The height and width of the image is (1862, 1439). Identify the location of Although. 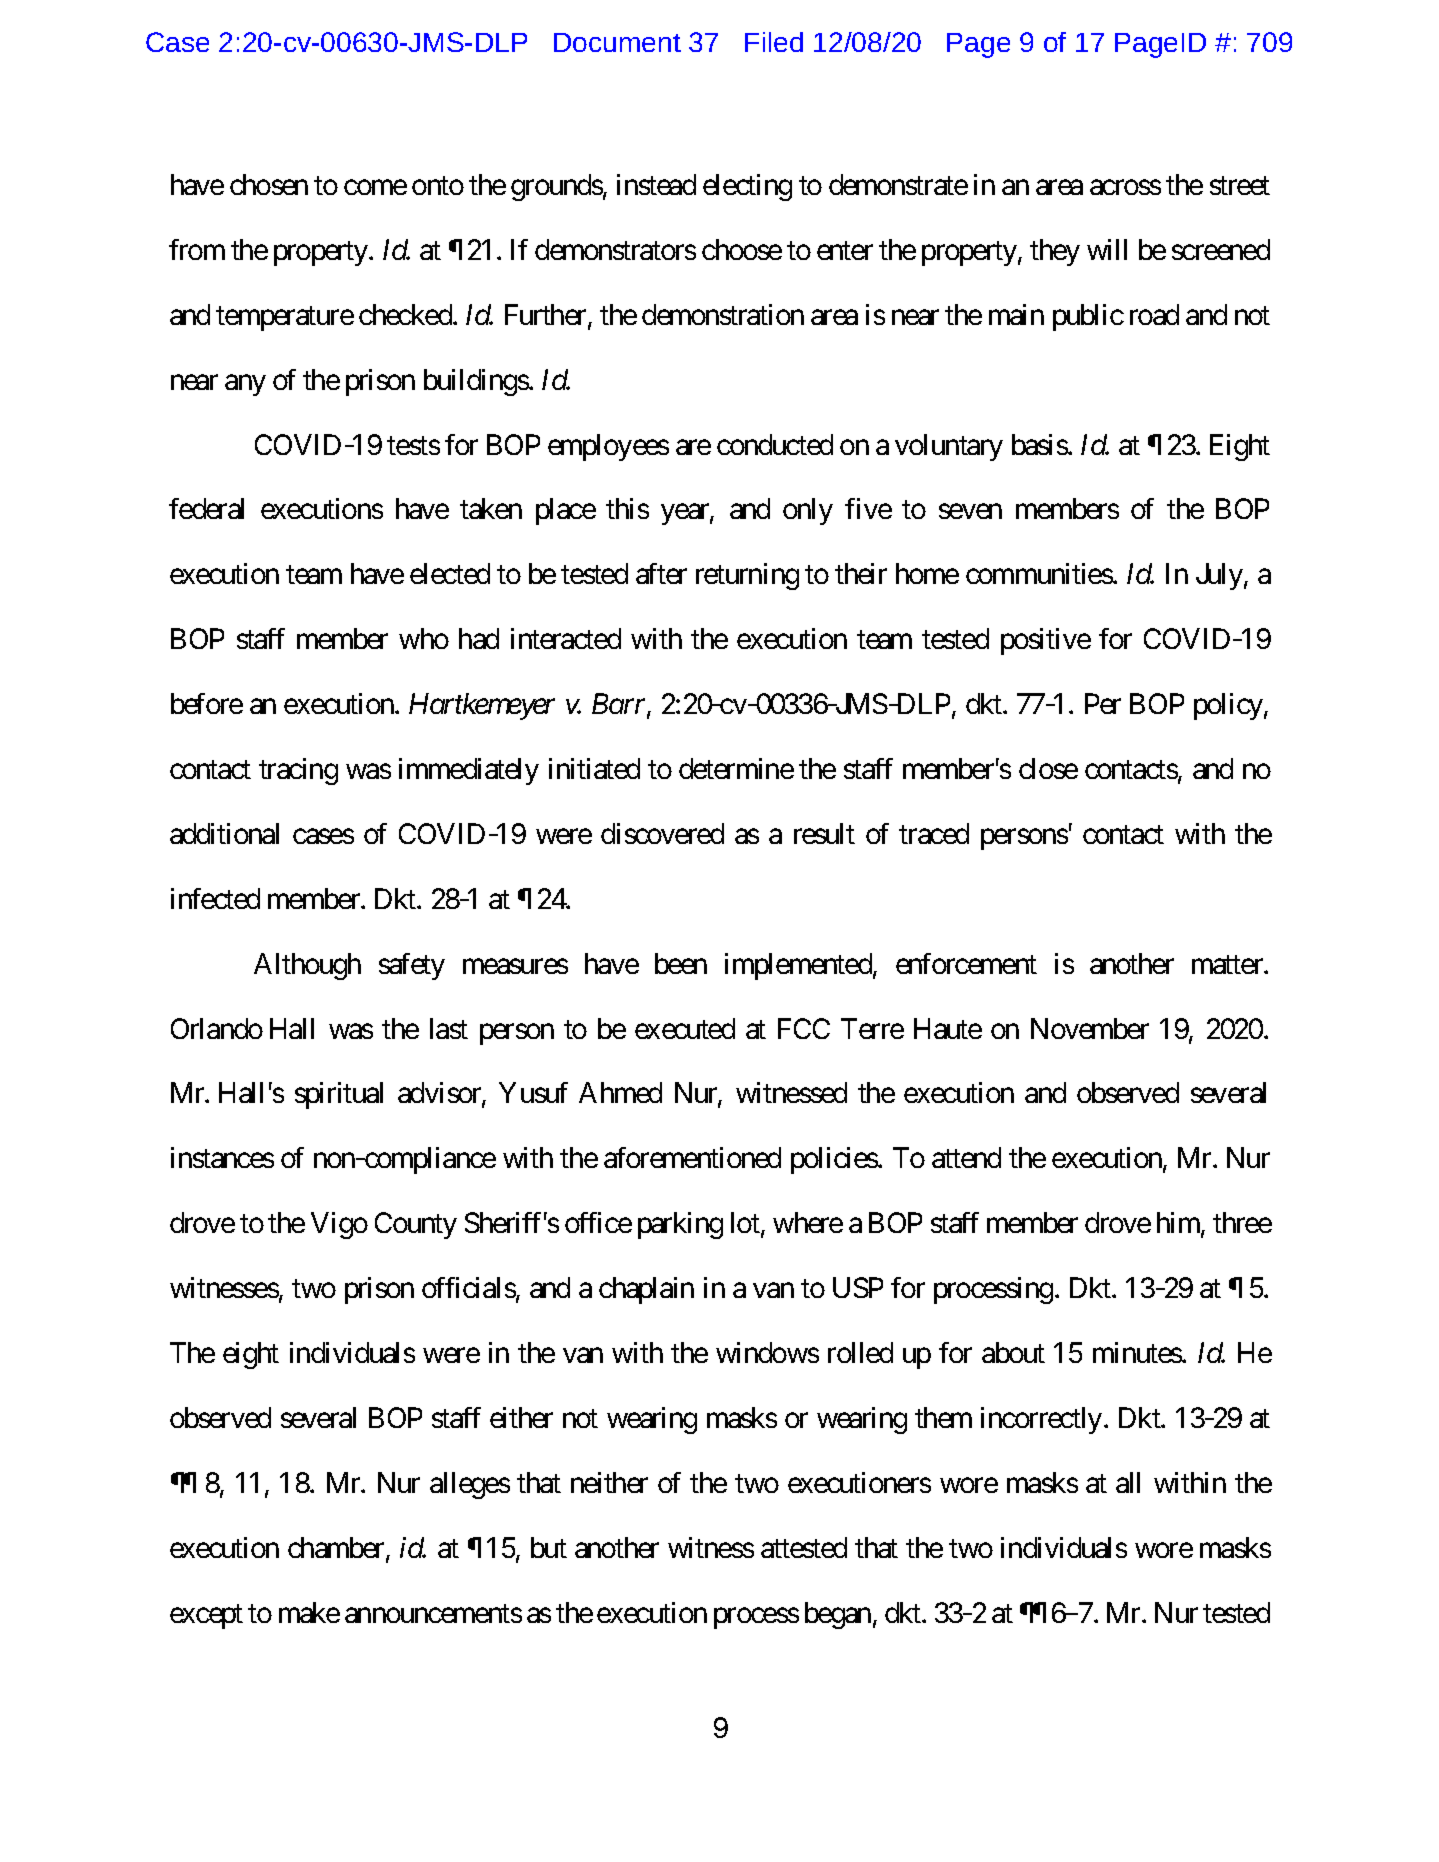
(307, 966).
